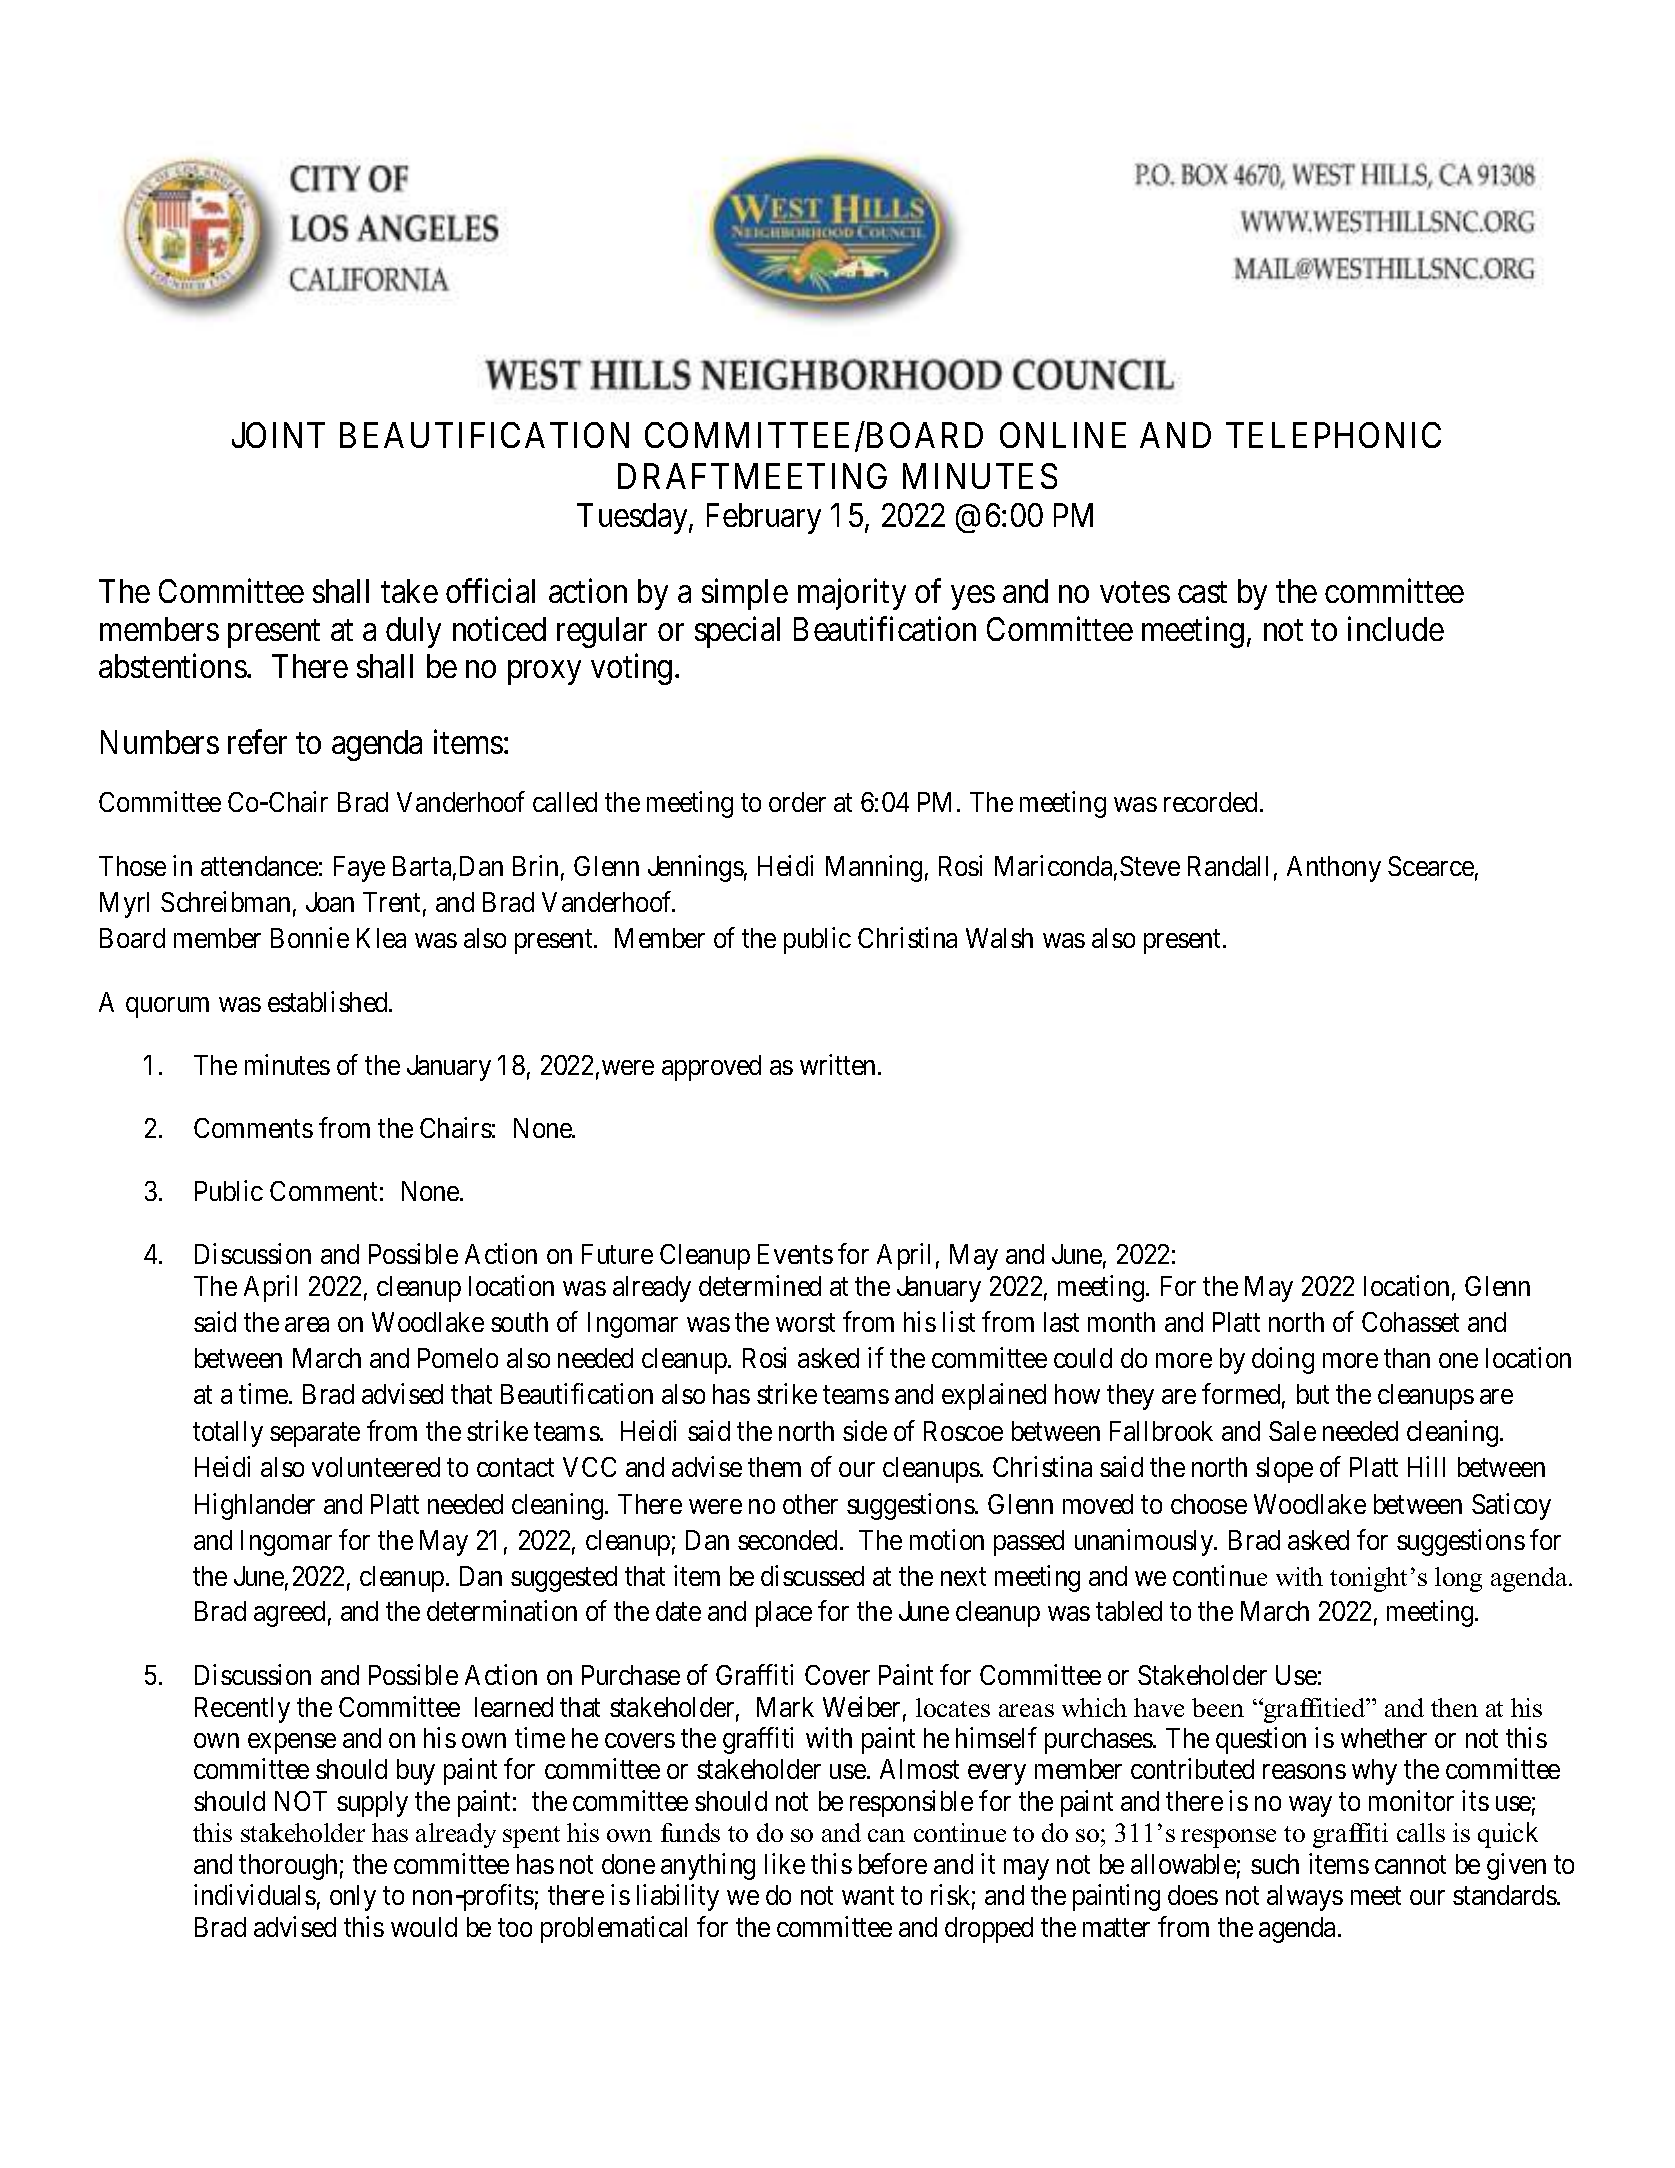 The height and width of the document is (2168, 1675). What do you see at coordinates (764, 518) in the document?
I see `February` at bounding box center [764, 518].
